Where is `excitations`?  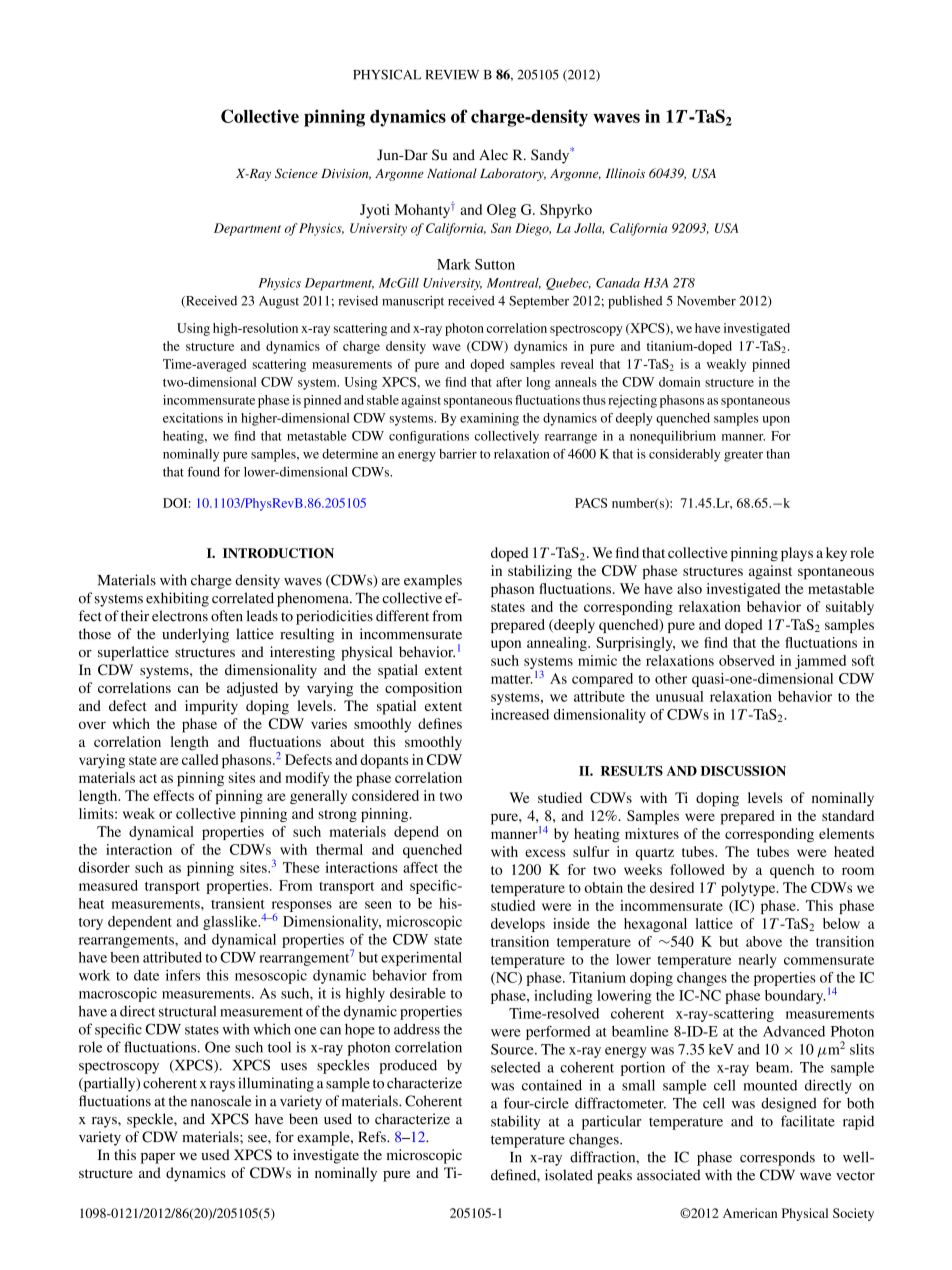
excitations is located at coordinates (193, 418).
